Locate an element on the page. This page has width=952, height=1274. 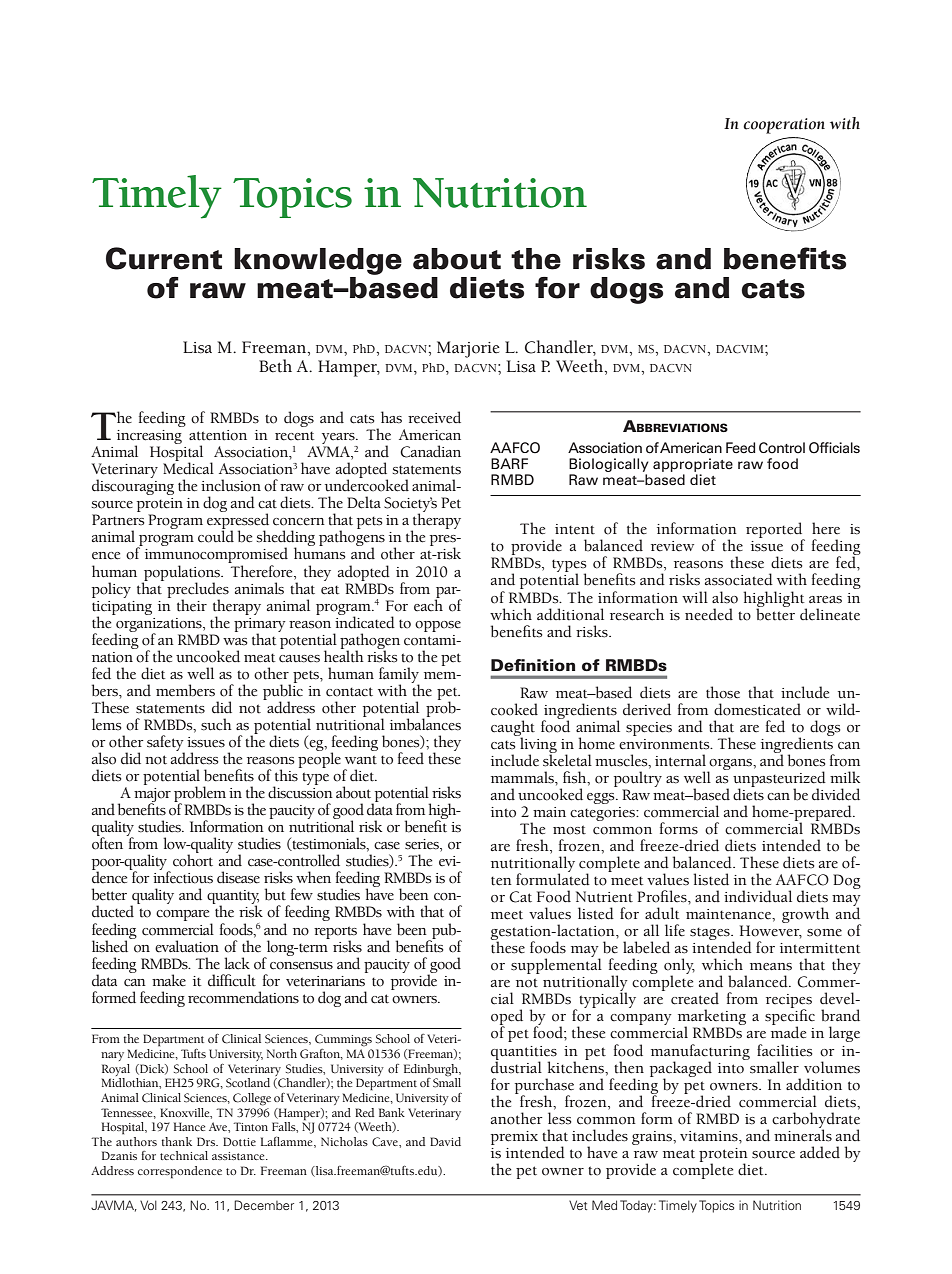
compare is located at coordinates (184, 917).
